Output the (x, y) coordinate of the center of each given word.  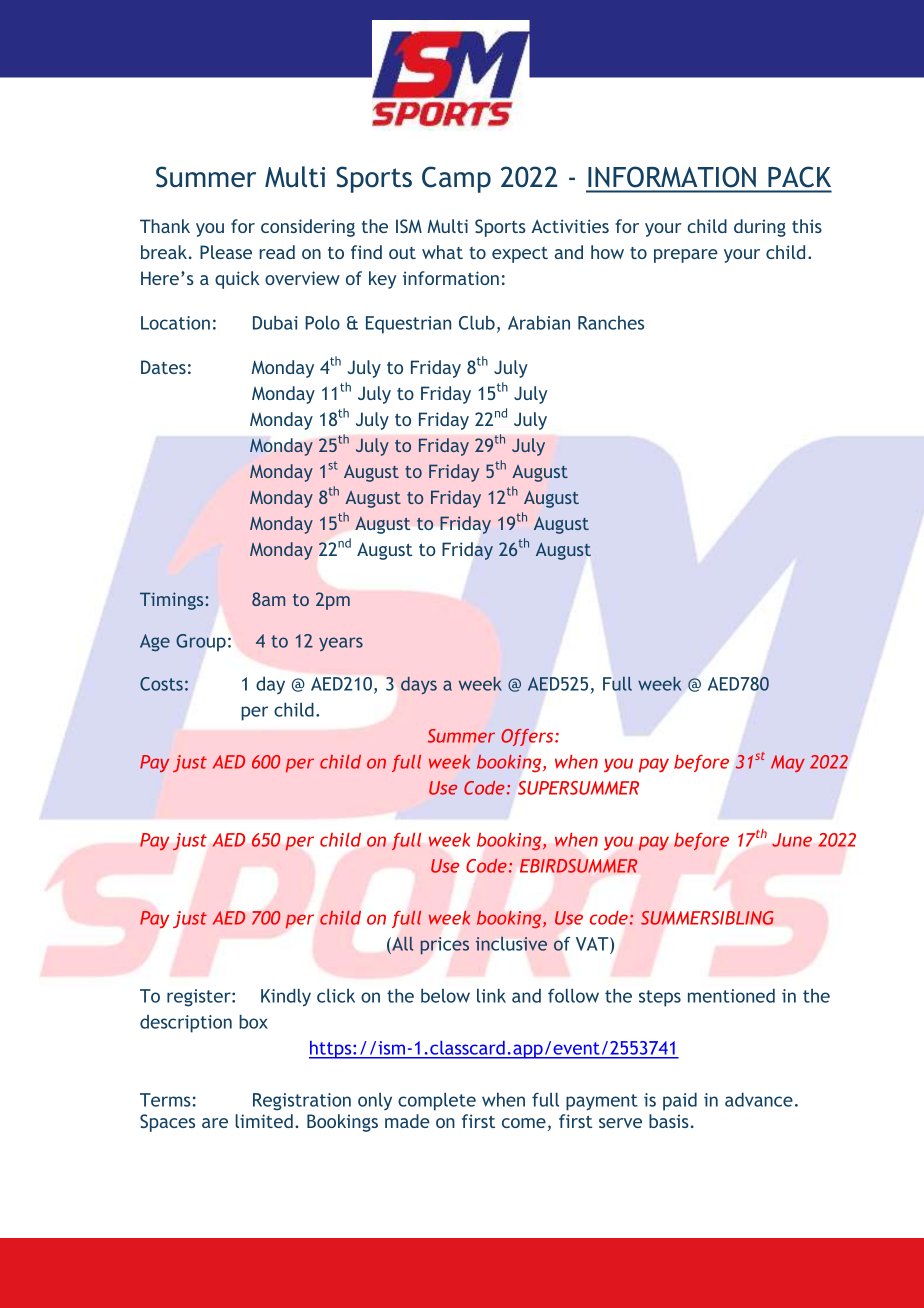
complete (437, 1101)
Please (226, 252)
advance (759, 1099)
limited (264, 1121)
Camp (456, 179)
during (760, 228)
